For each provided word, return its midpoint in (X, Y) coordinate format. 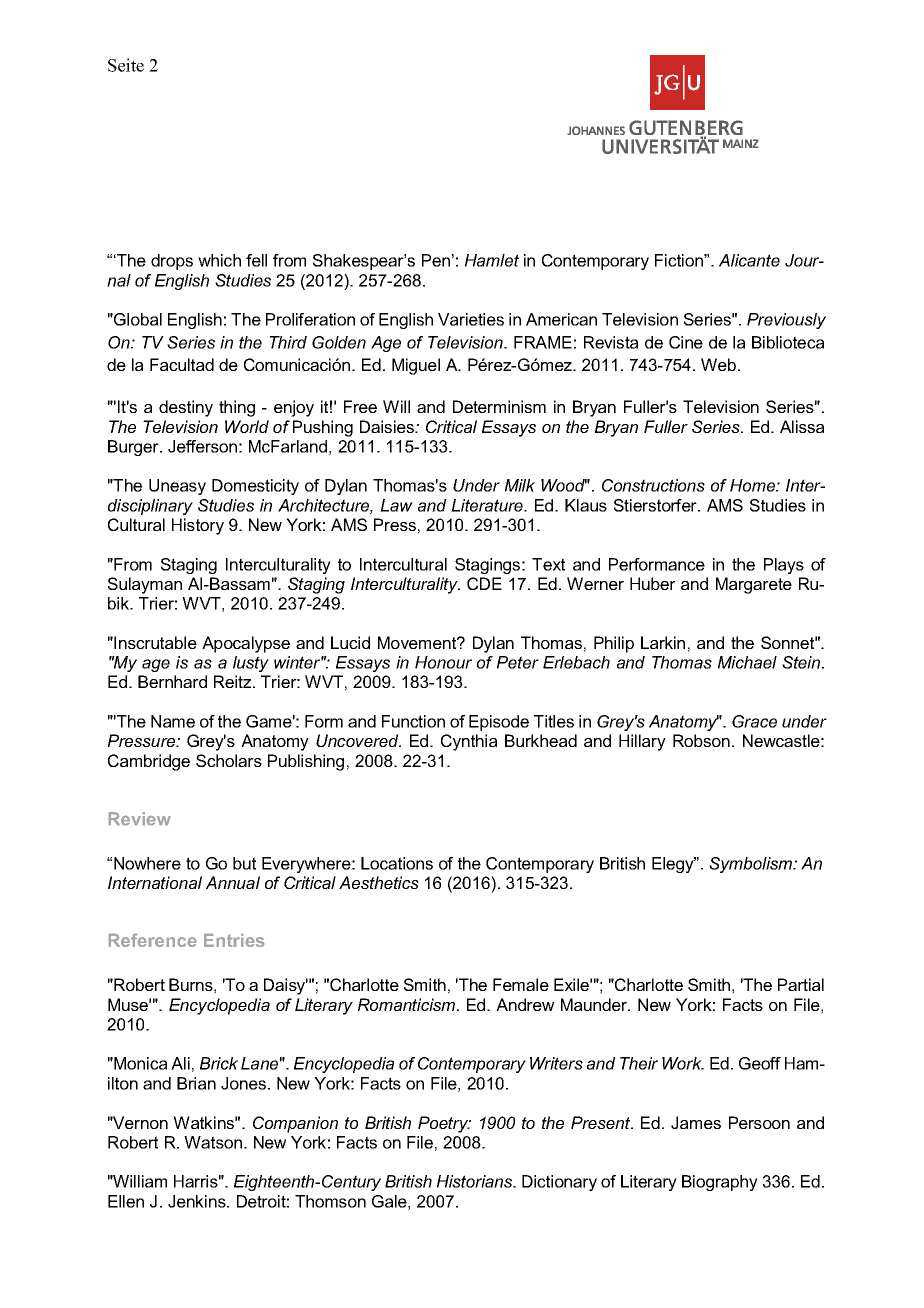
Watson (214, 1142)
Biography (720, 1183)
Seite (126, 65)
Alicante (749, 260)
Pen (436, 260)
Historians (476, 1181)
